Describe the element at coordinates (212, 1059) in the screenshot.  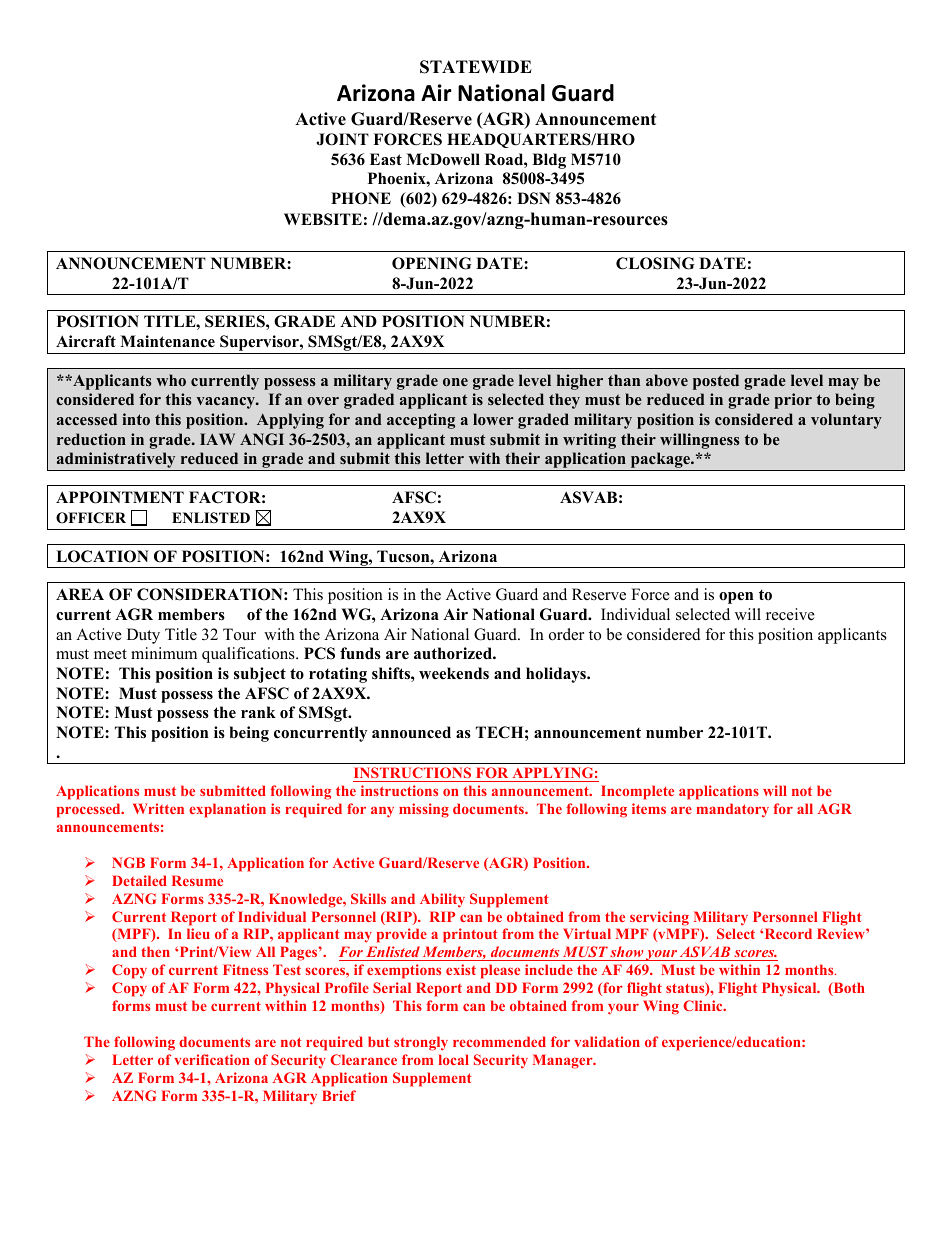
I see `verification` at that location.
